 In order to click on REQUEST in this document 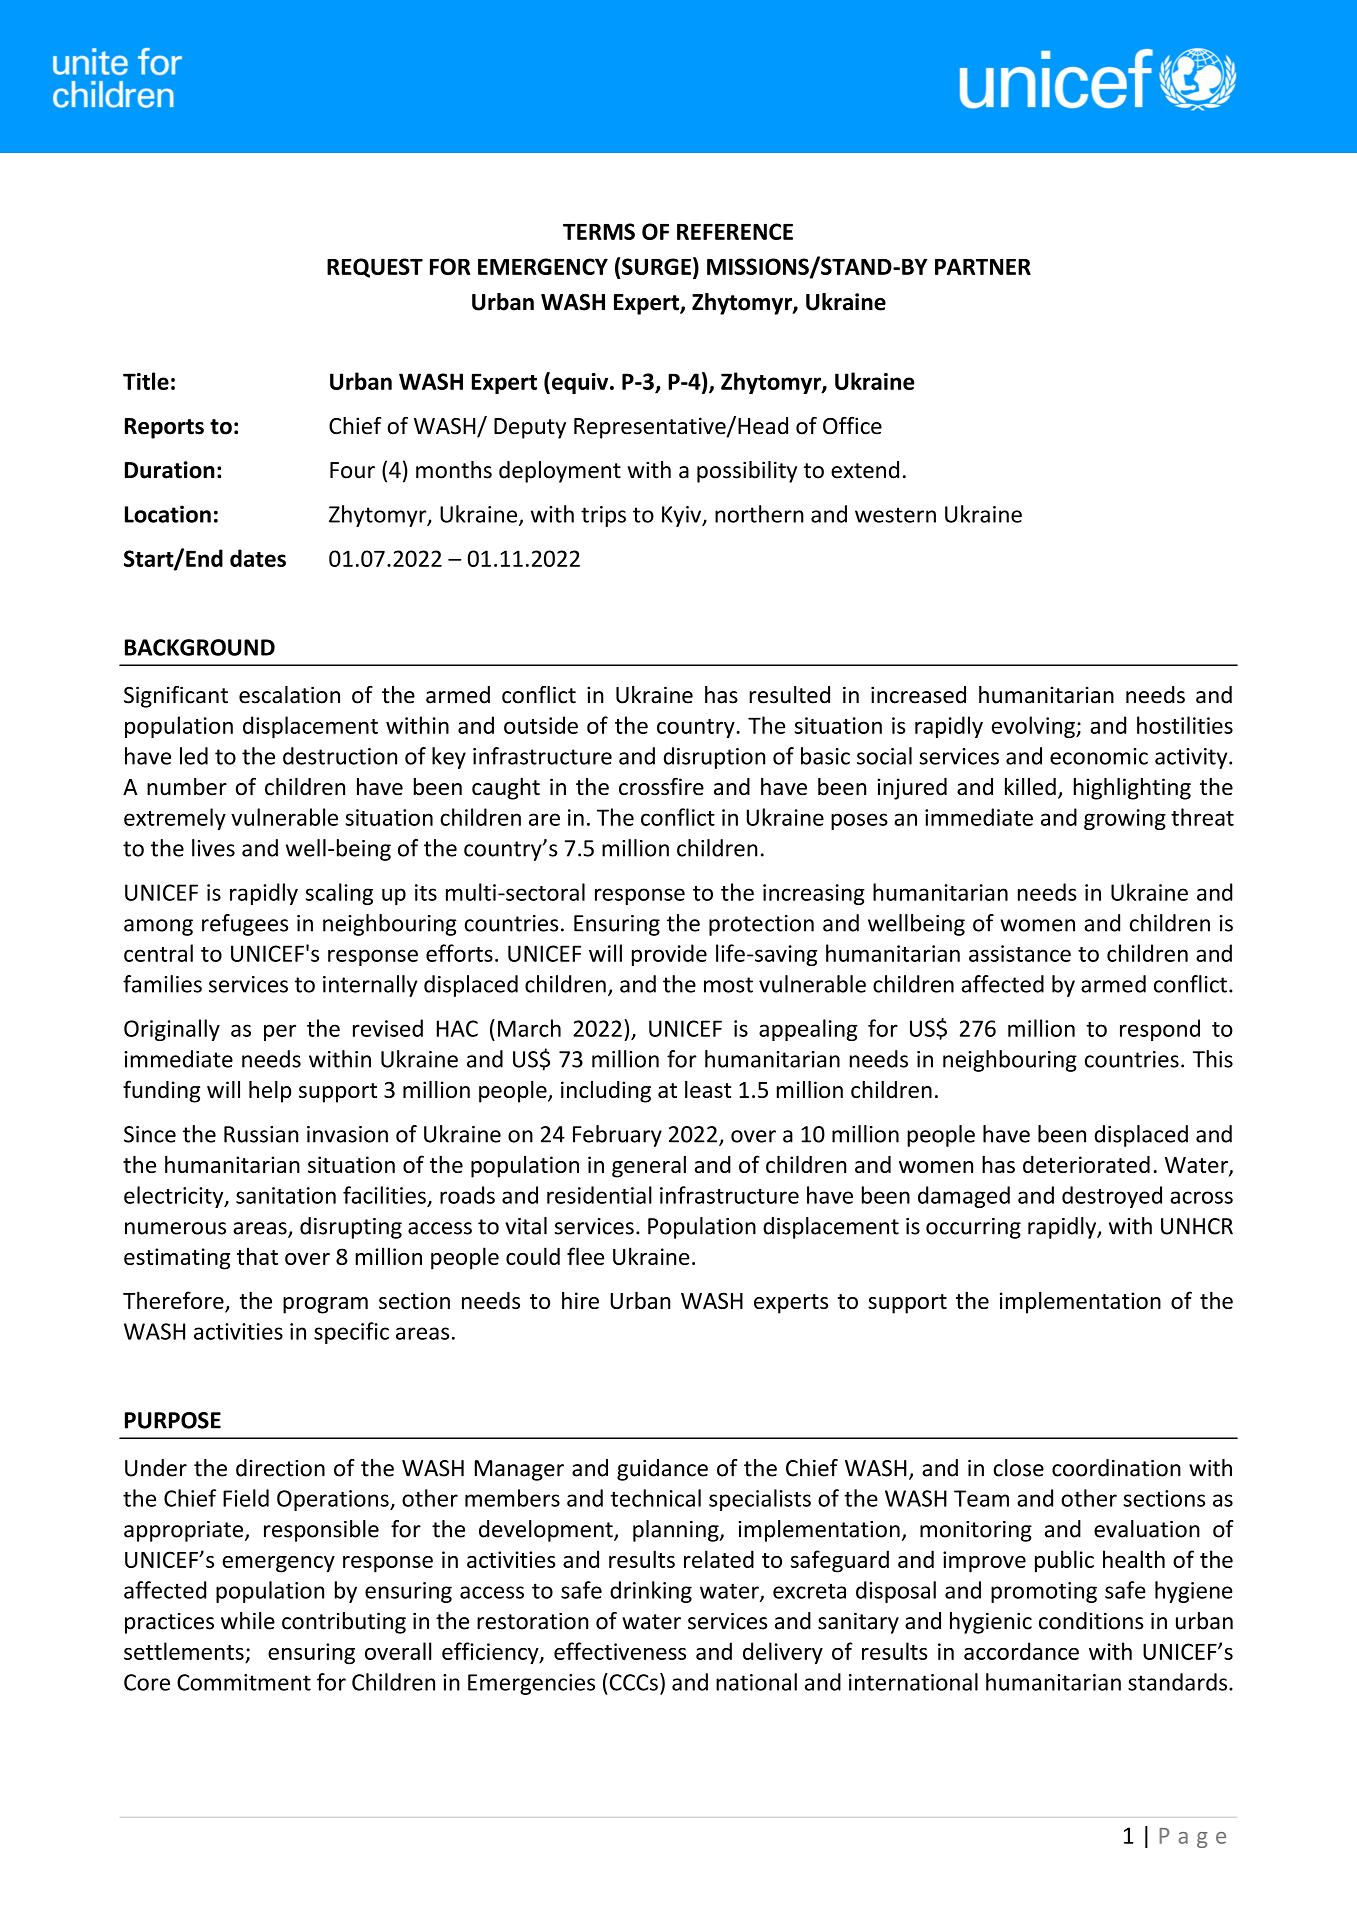, I will do `click(375, 268)`.
